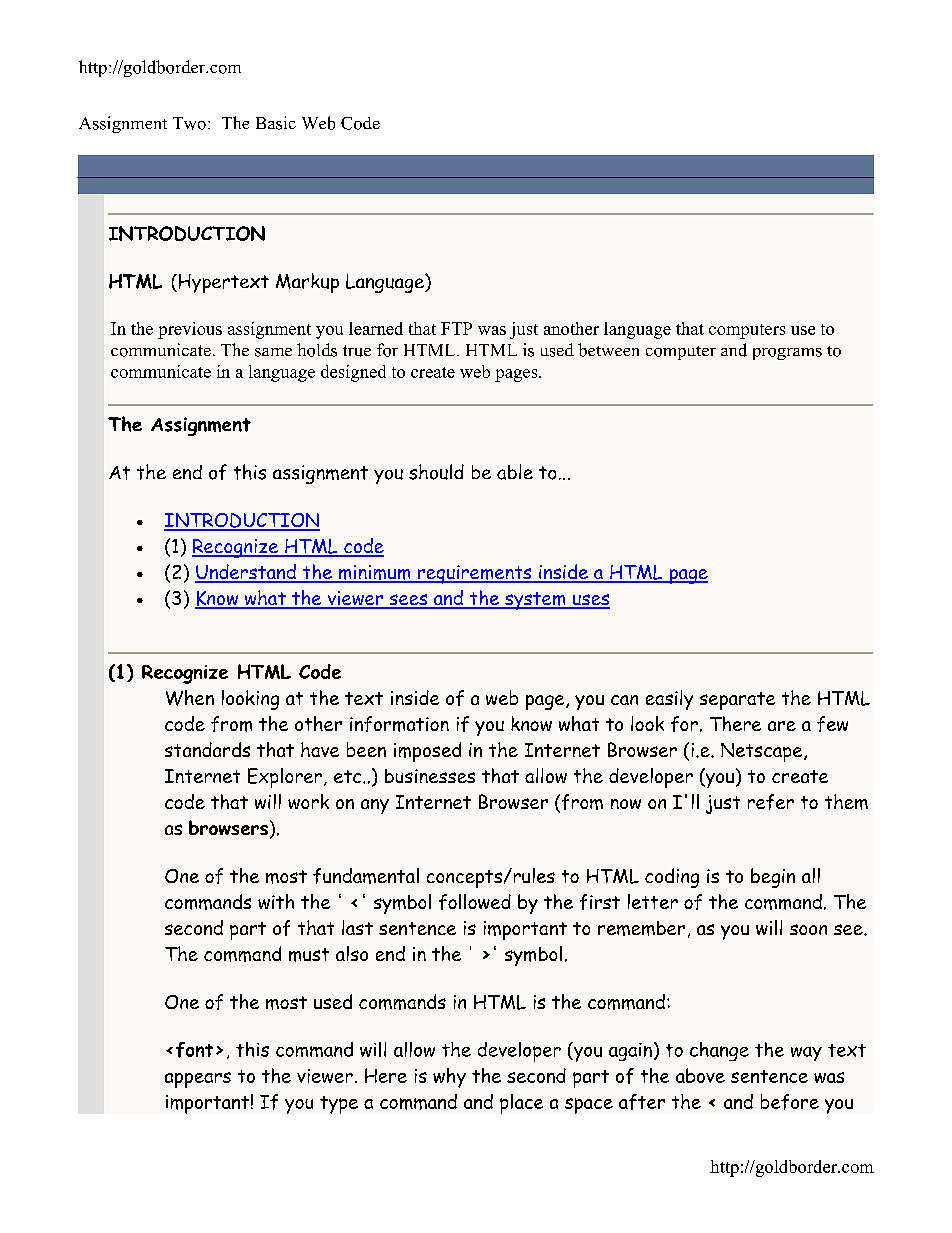  Describe the element at coordinates (246, 573) in the page. I see `Understand` at that location.
